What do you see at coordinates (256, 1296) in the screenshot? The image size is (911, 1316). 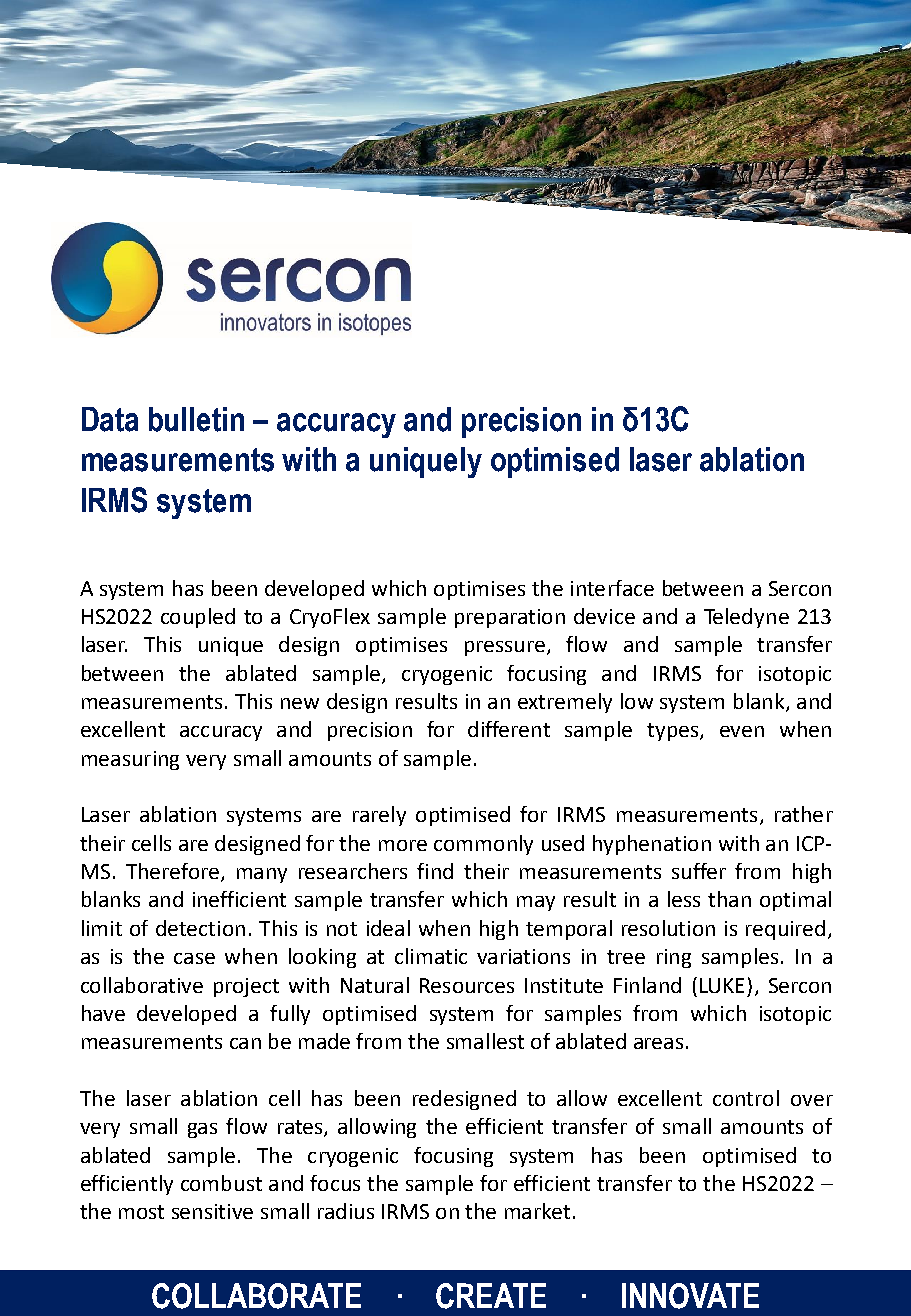 I see `COLLABORATE` at bounding box center [256, 1296].
